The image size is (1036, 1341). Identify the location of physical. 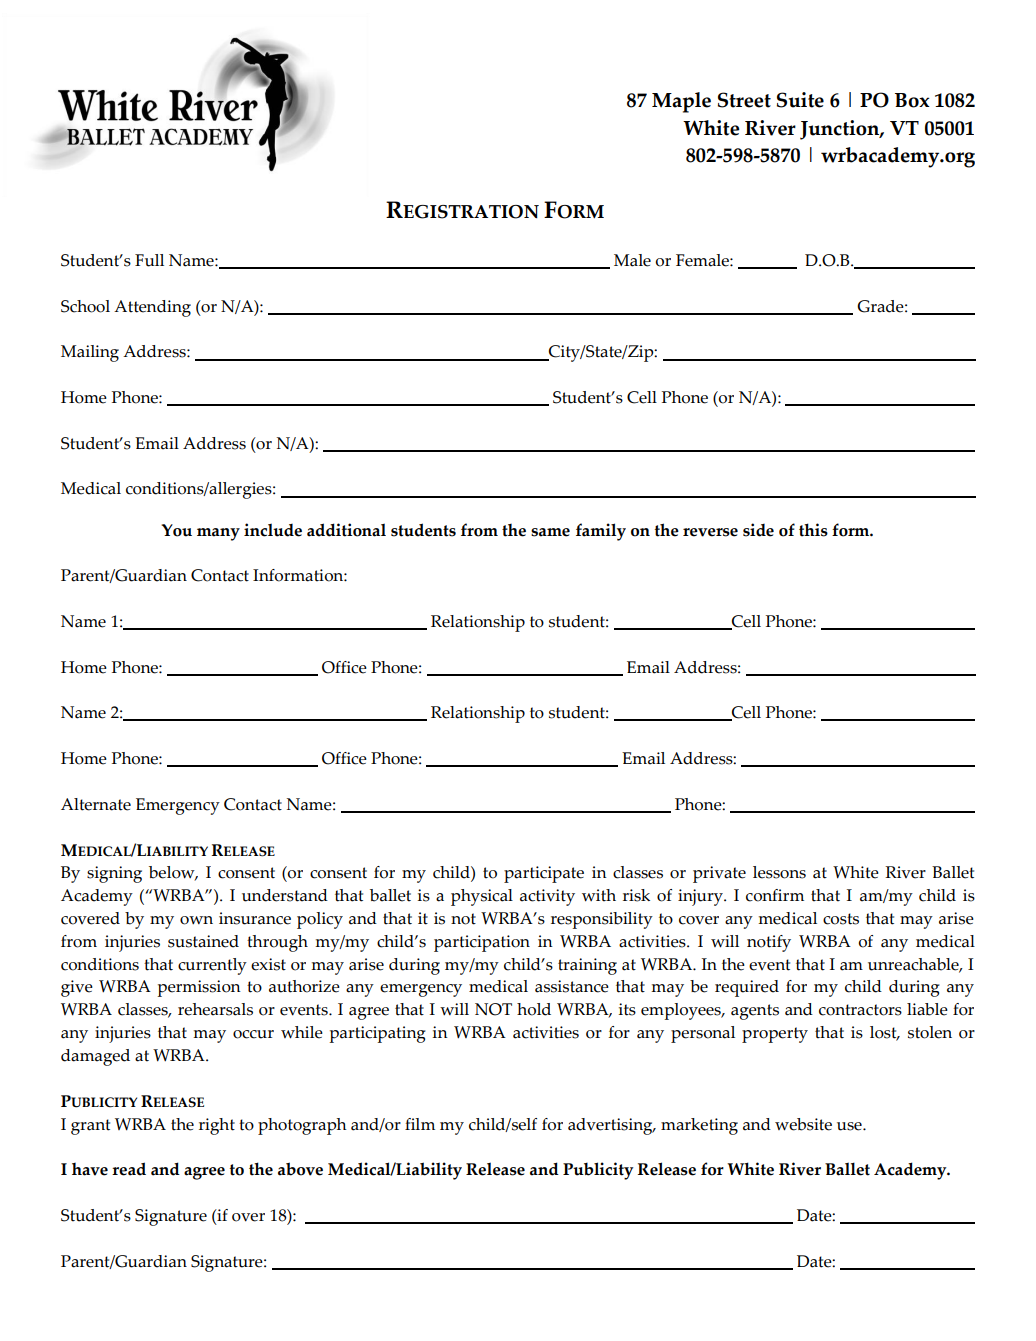
(482, 897).
